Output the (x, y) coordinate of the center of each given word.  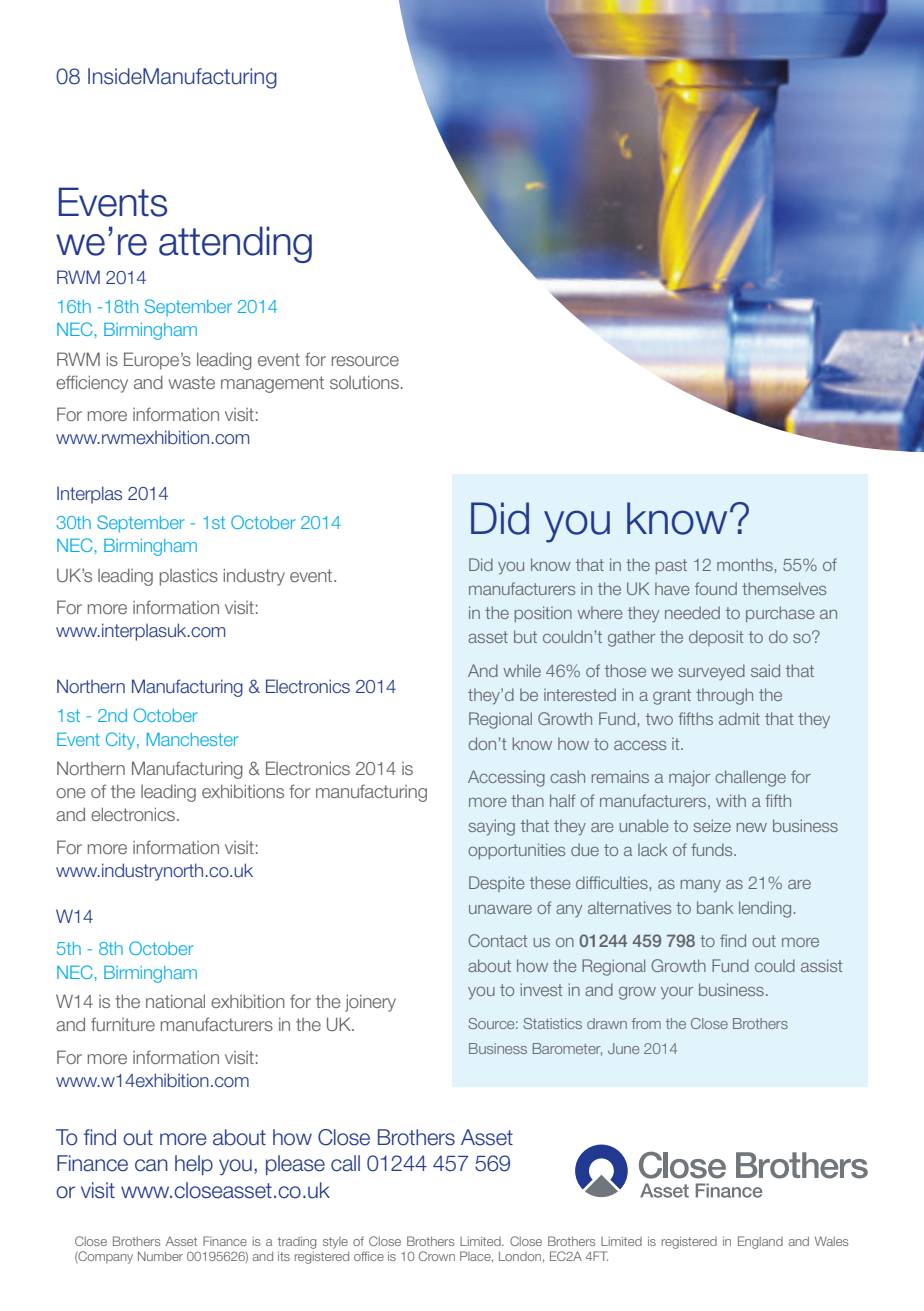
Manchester (193, 739)
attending (235, 244)
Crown (437, 1256)
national (175, 1001)
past (671, 566)
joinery (370, 1003)
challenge (750, 778)
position (543, 614)
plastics (189, 577)
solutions (364, 382)
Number (160, 1256)
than (527, 800)
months (746, 564)
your (677, 993)
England (760, 1242)
